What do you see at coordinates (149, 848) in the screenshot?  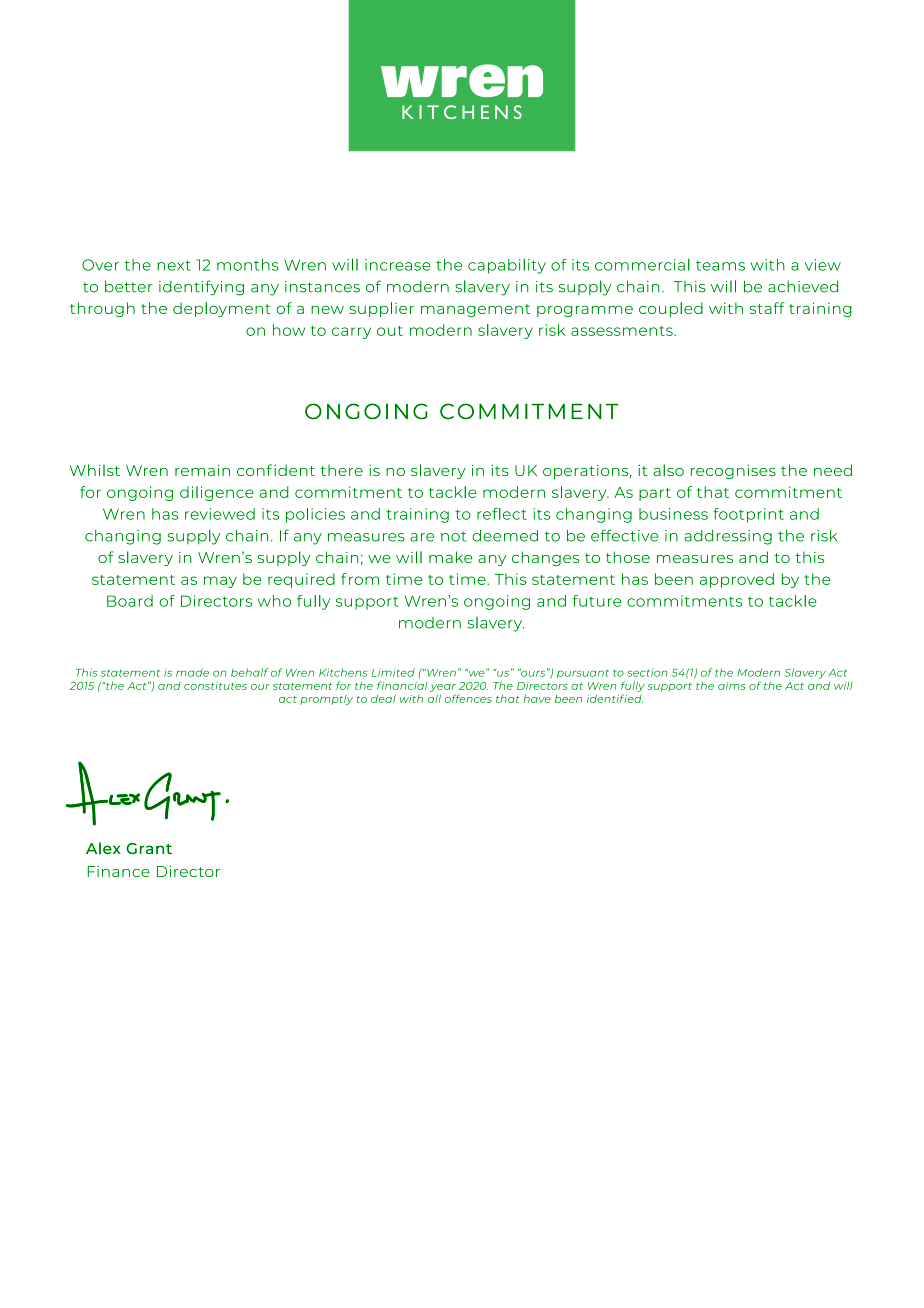 I see `Grant` at bounding box center [149, 848].
